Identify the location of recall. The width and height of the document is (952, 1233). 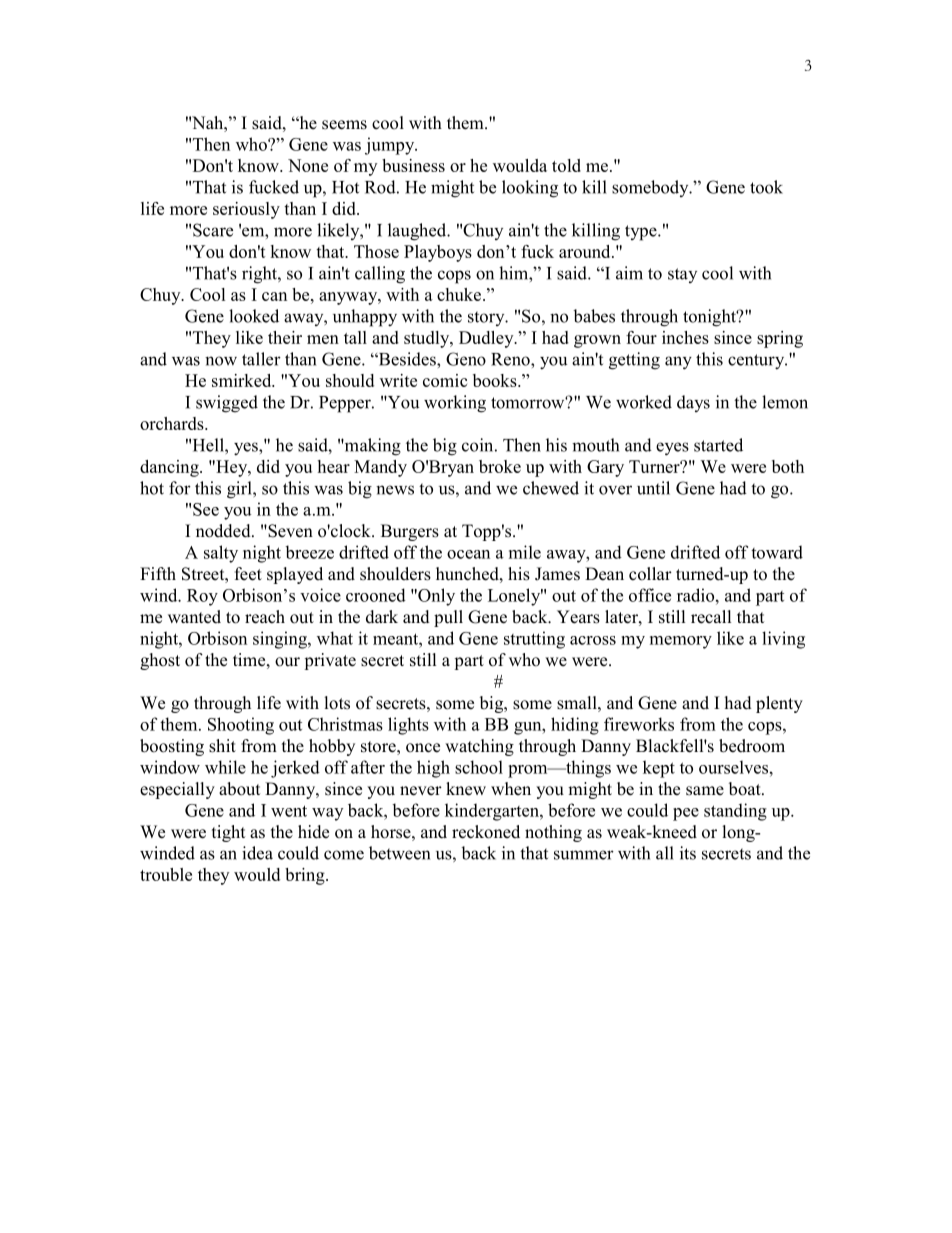
(711, 617).
